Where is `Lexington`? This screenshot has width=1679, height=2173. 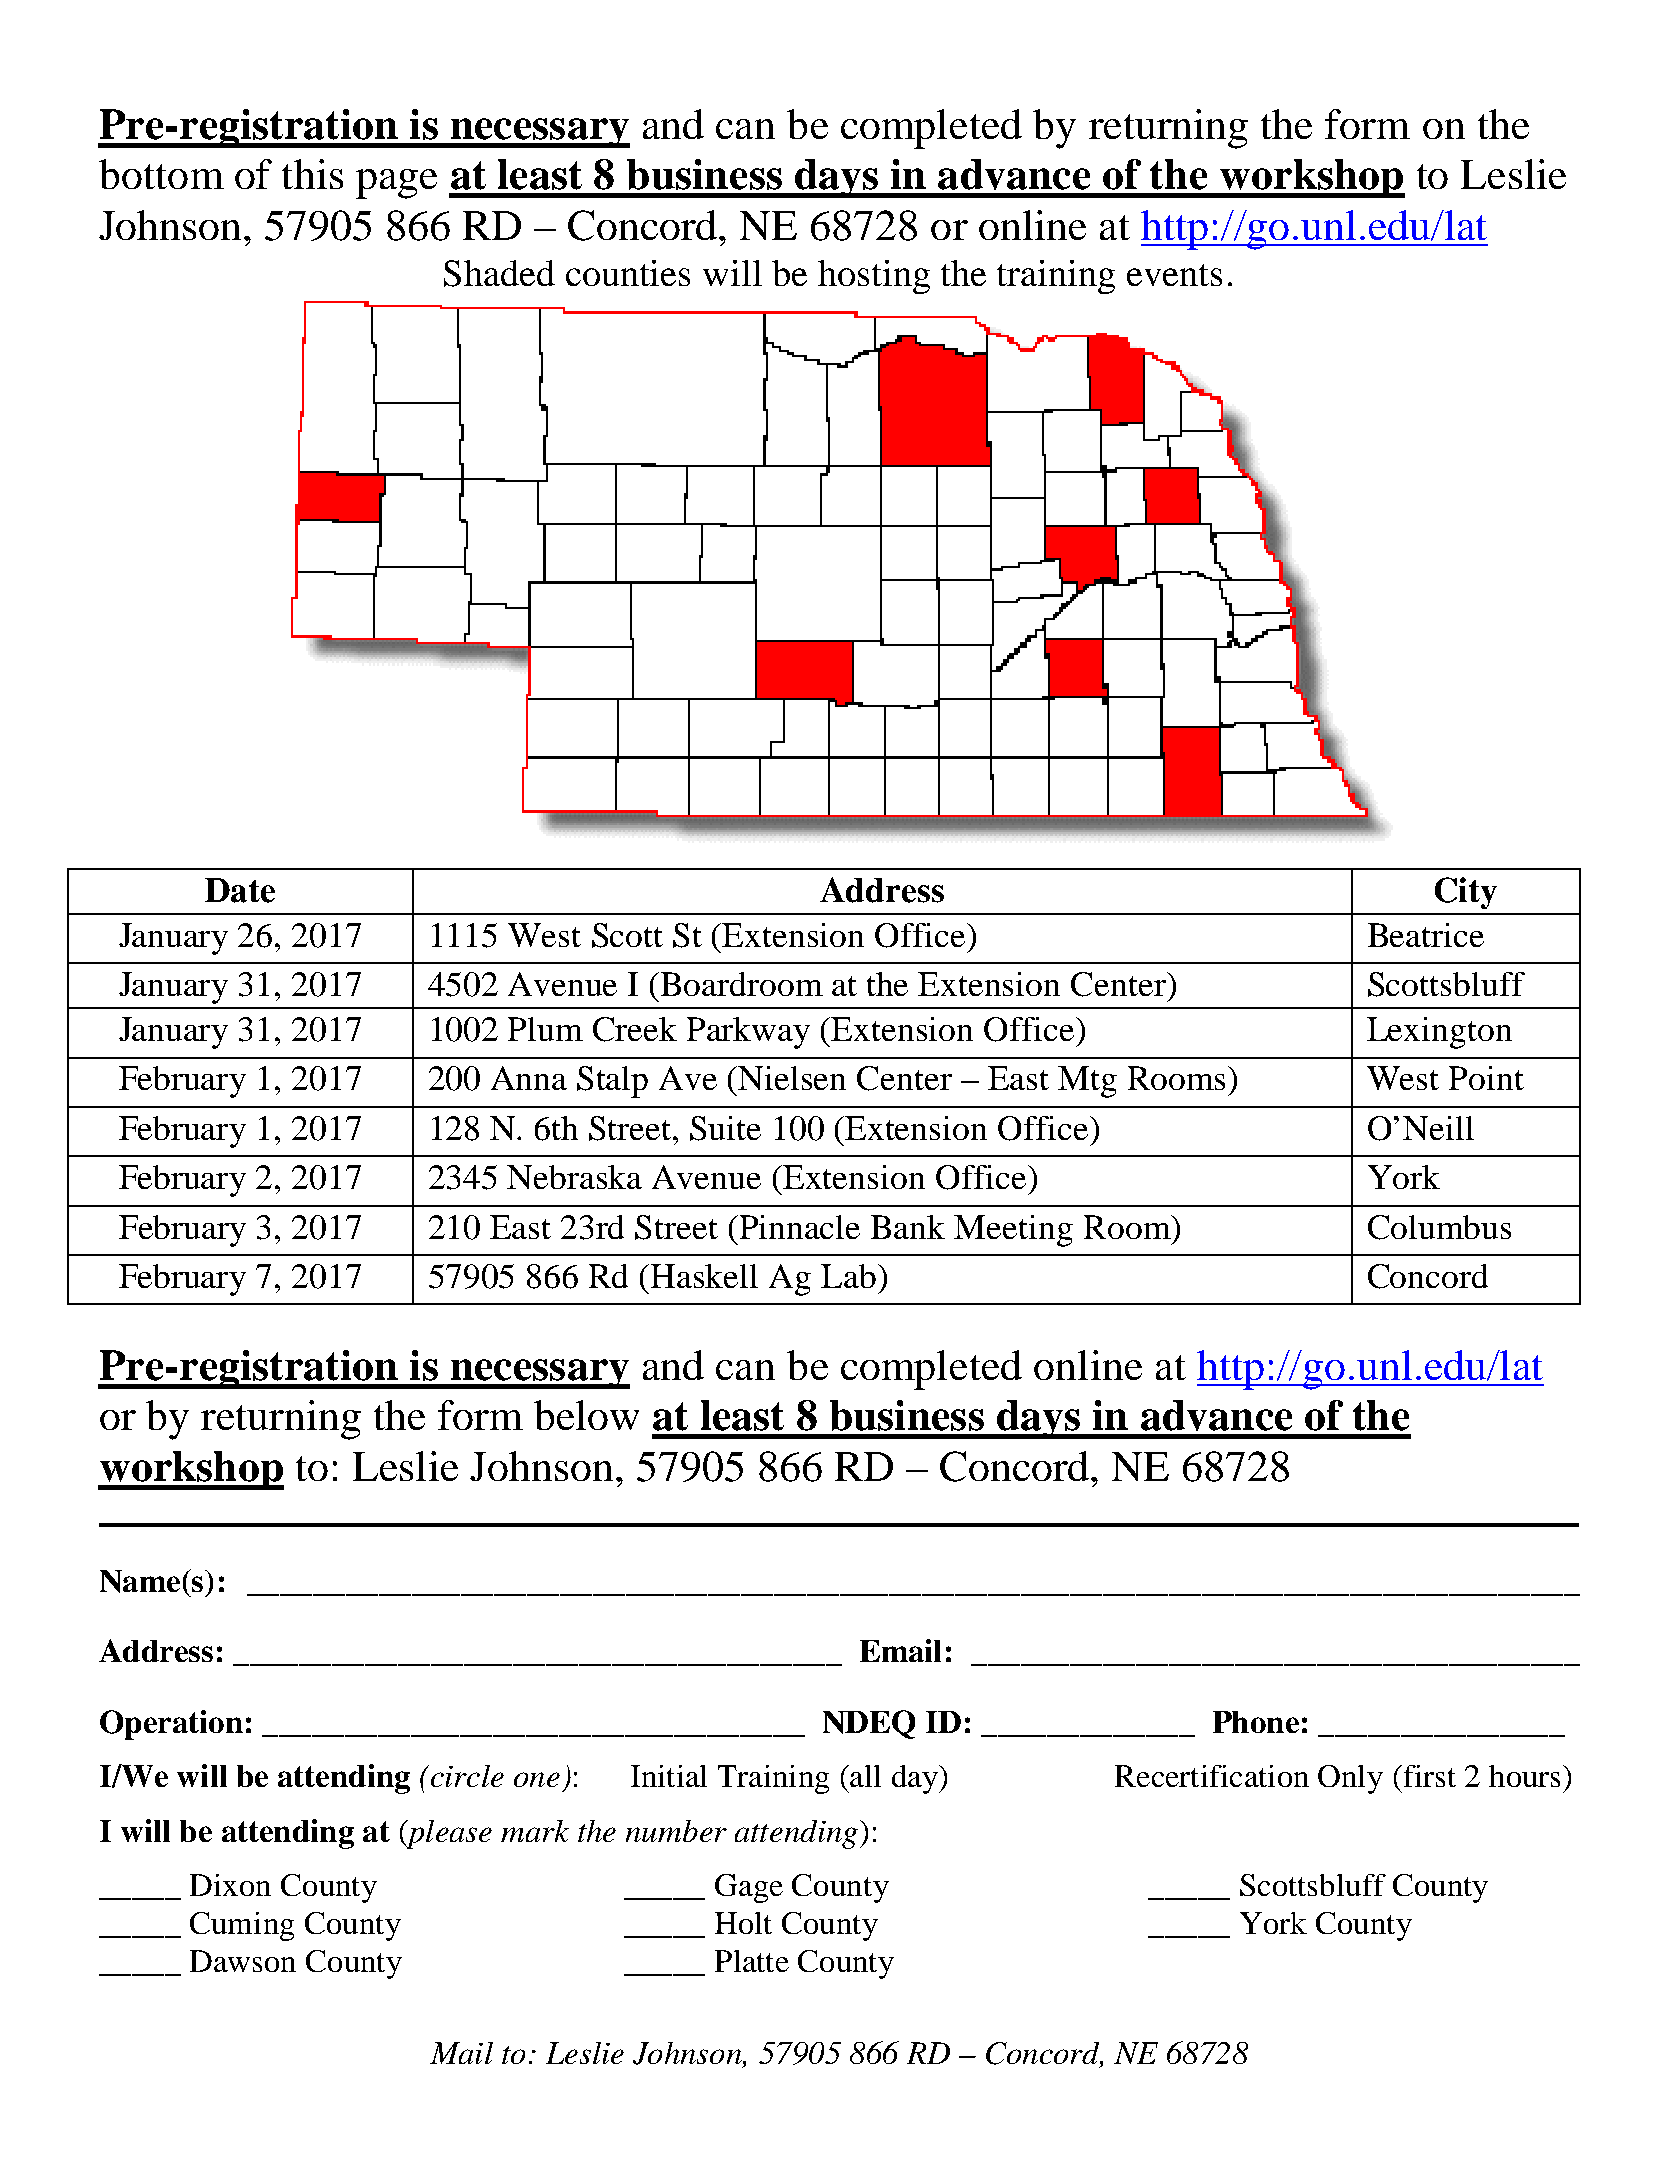
Lexington is located at coordinates (1439, 1033).
